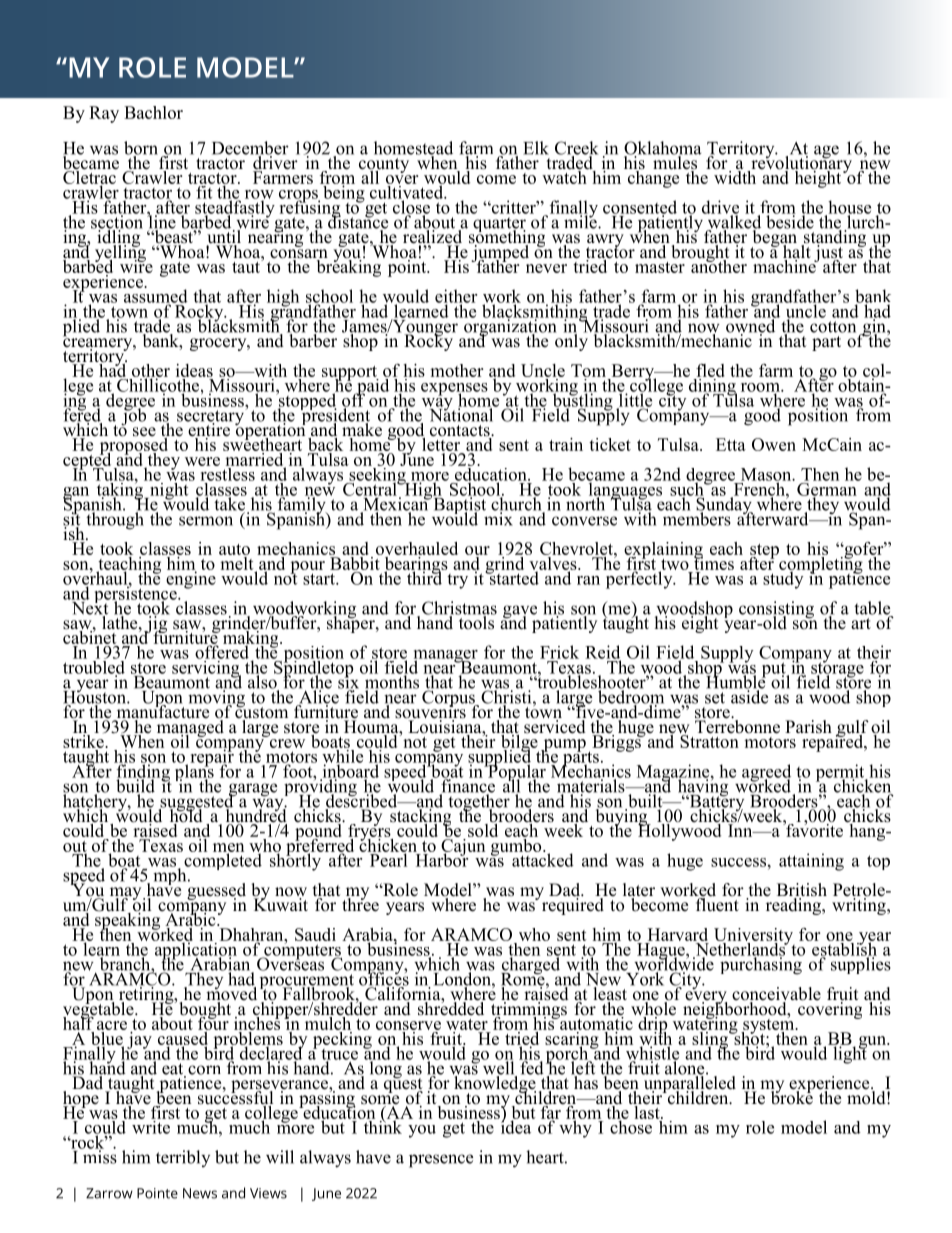 This image has height=1233, width=952. What do you see at coordinates (735, 176) in the image?
I see `width` at bounding box center [735, 176].
